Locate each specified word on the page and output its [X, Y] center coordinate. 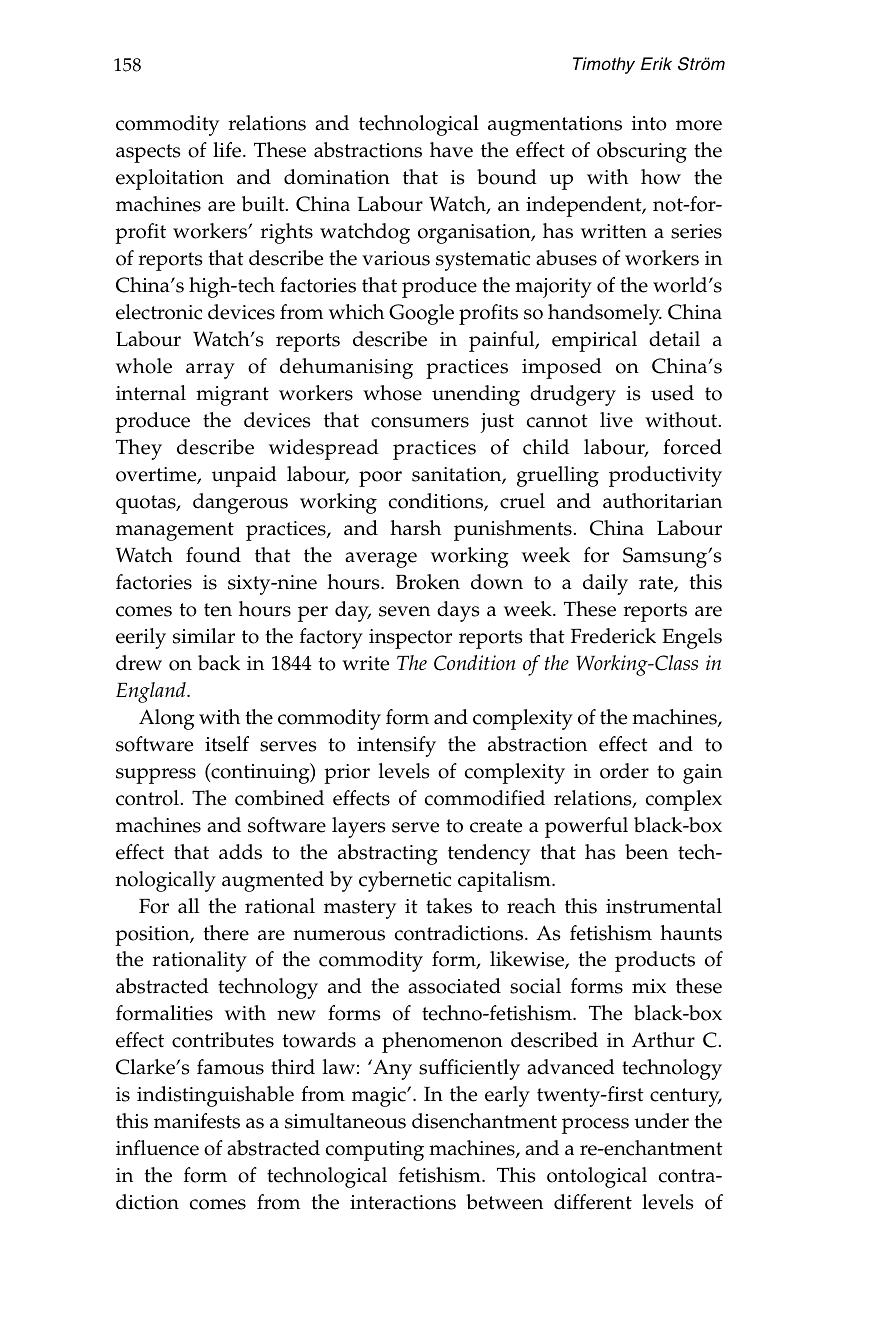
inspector [410, 639]
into [649, 123]
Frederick [613, 636]
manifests [197, 1121]
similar [204, 636]
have [451, 150]
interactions [403, 1202]
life [228, 150]
